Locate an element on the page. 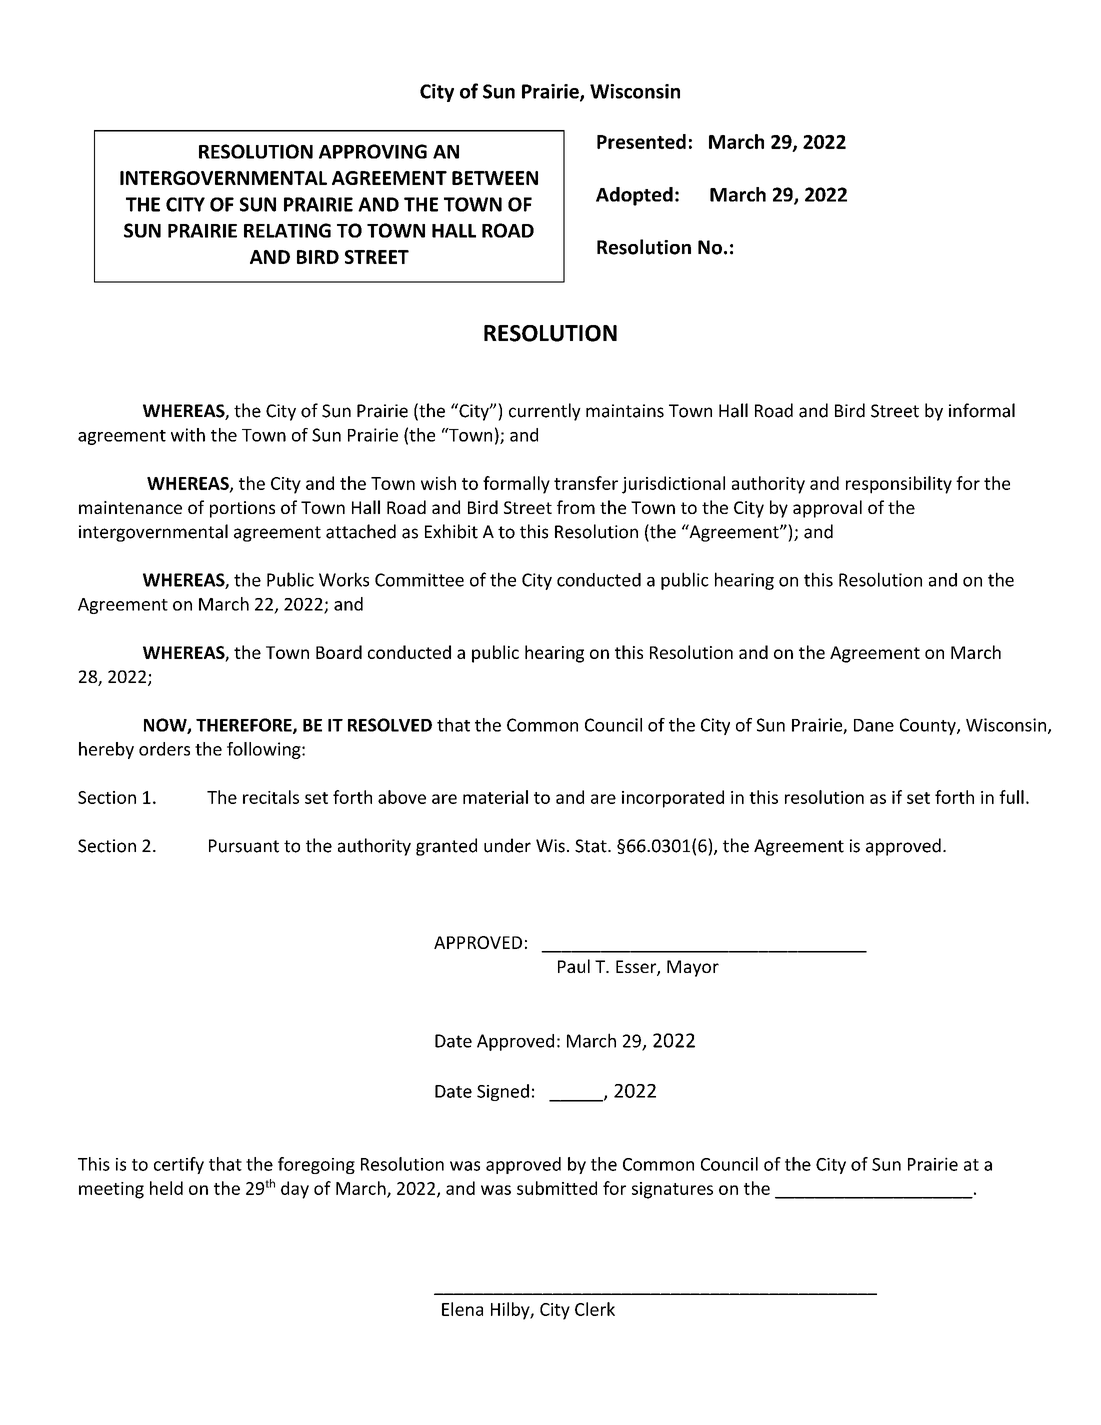  material is located at coordinates (495, 797).
